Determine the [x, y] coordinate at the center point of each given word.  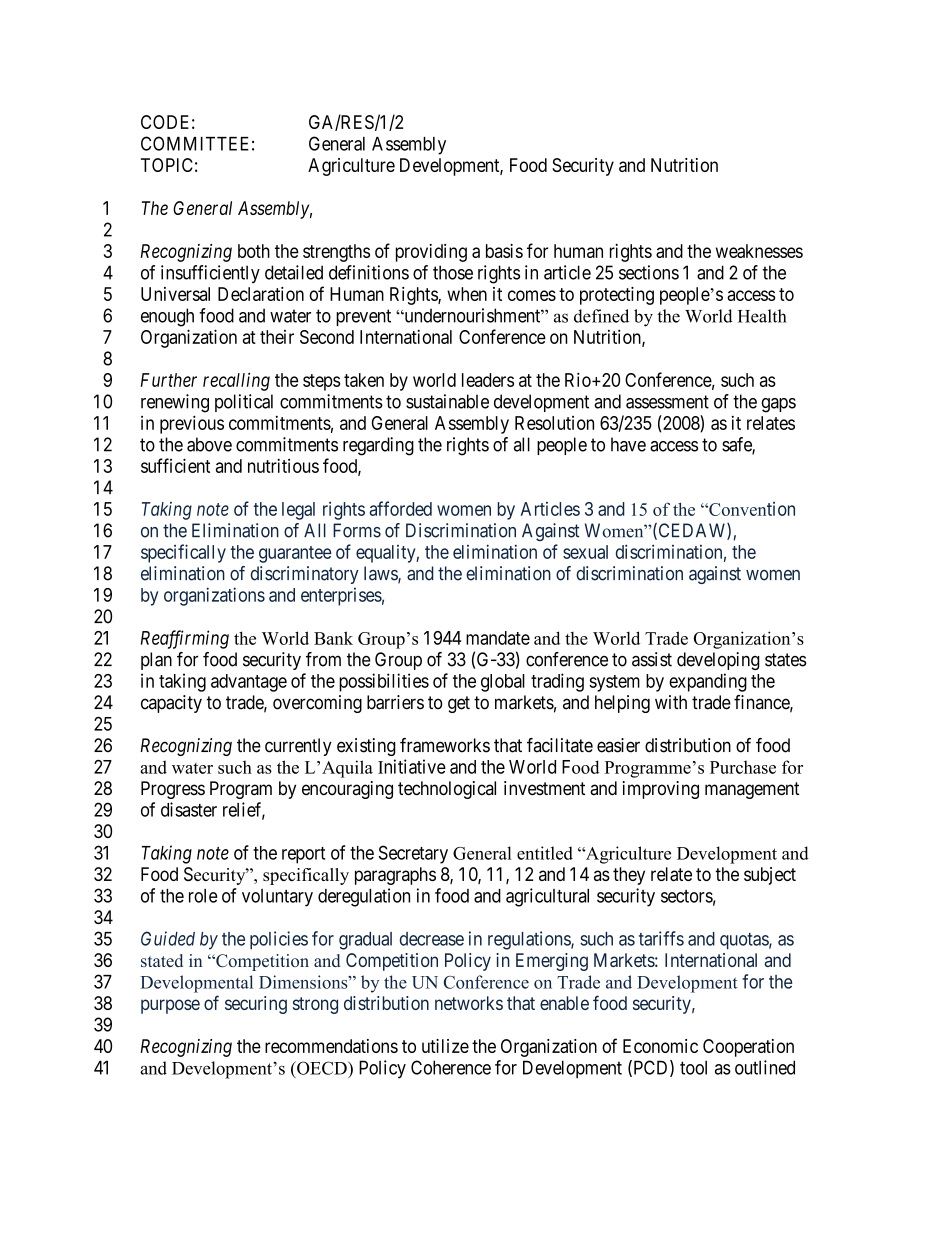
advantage [249, 683]
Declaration [261, 294]
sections [649, 272]
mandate [498, 638]
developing [718, 661]
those [453, 272]
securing [256, 1005]
